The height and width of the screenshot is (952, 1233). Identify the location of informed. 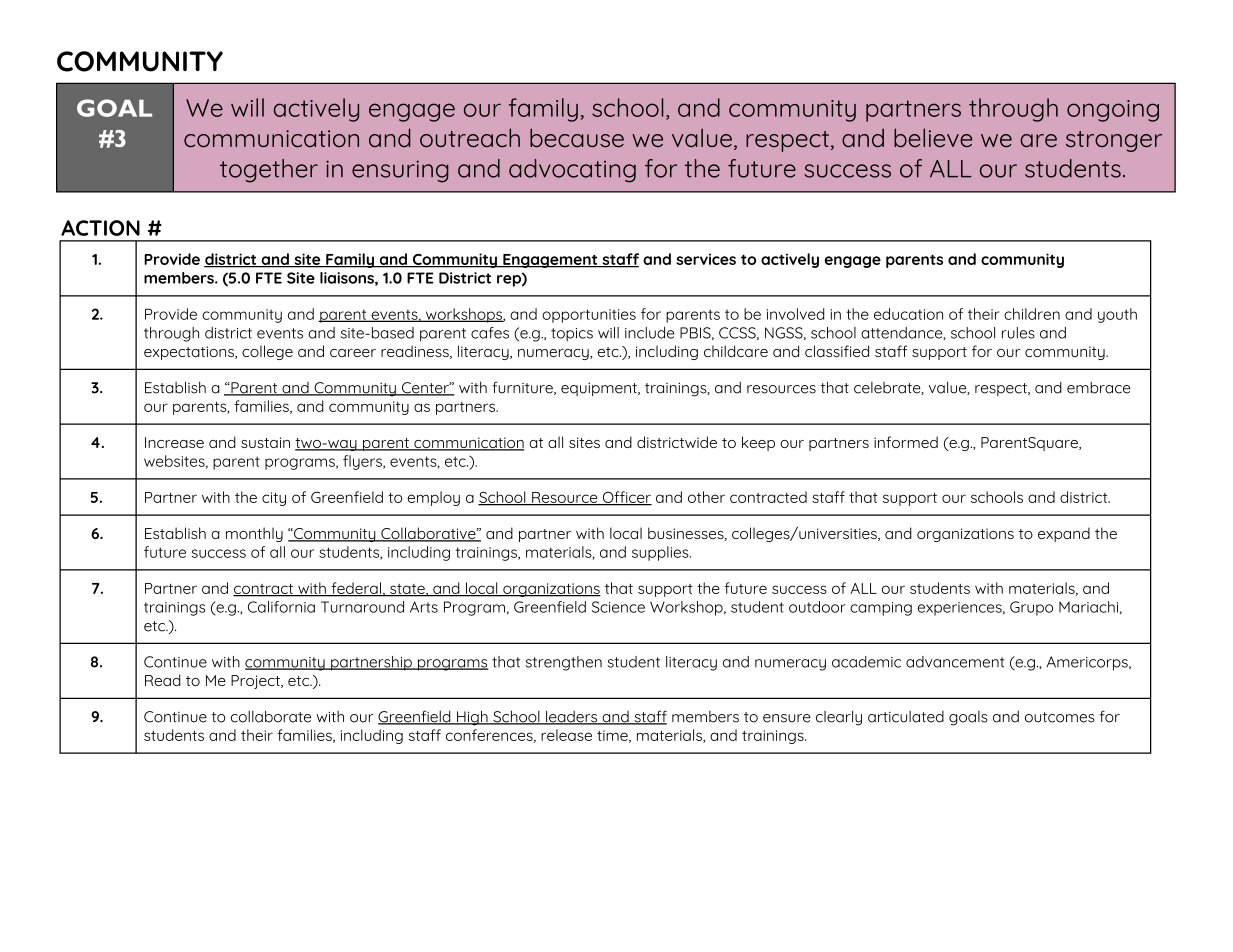
(906, 442).
